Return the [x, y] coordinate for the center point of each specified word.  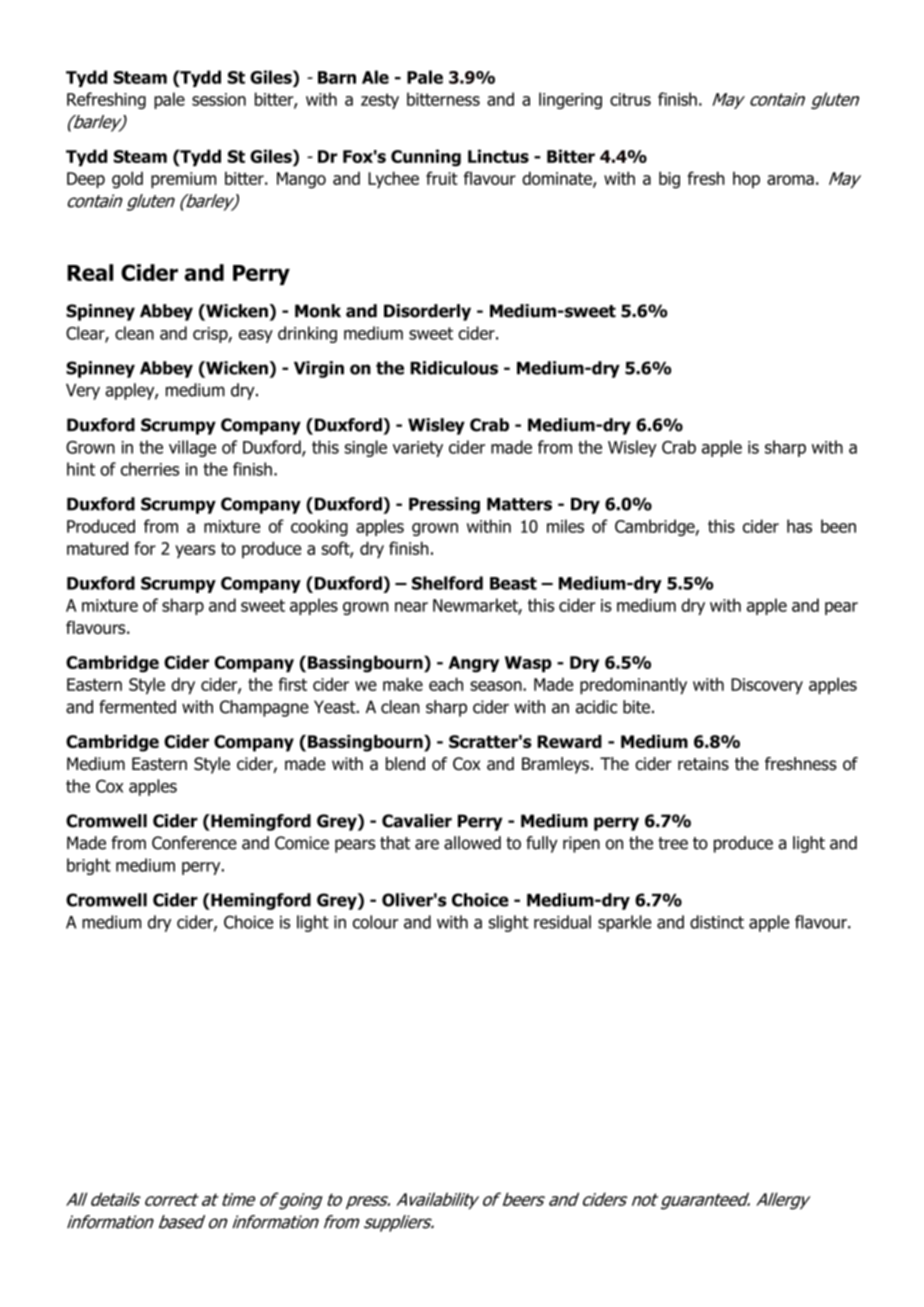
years [195, 551]
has [799, 526]
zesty [380, 101]
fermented [137, 707]
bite [636, 707]
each [446, 684]
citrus [630, 99]
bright [89, 866]
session [219, 99]
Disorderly [427, 312]
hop [746, 180]
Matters [519, 504]
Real [90, 272]
